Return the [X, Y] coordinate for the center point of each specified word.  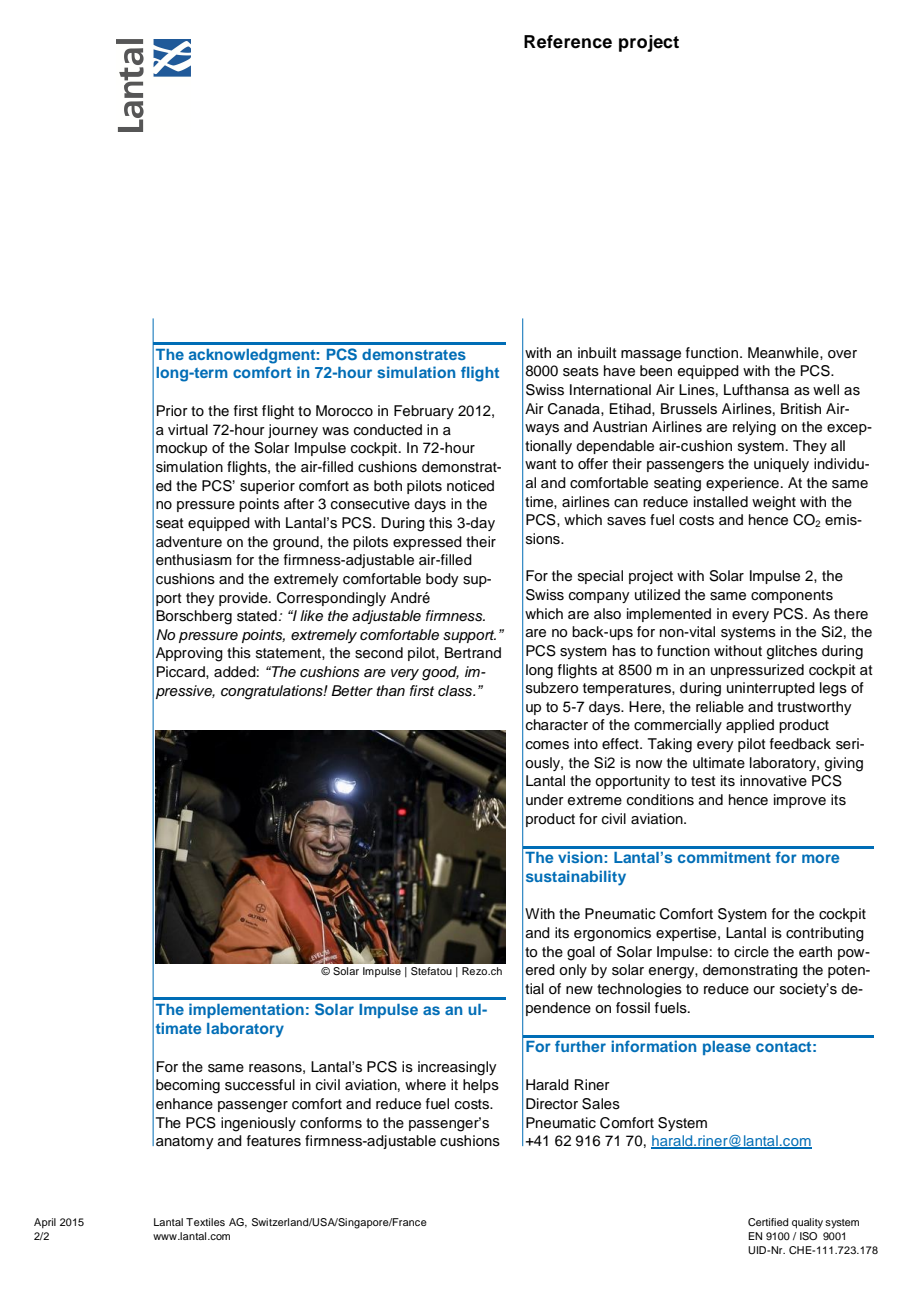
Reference [568, 42]
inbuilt [597, 352]
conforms [331, 1123]
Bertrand [473, 653]
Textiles [205, 1222]
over [842, 354]
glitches [792, 652]
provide [244, 599]
